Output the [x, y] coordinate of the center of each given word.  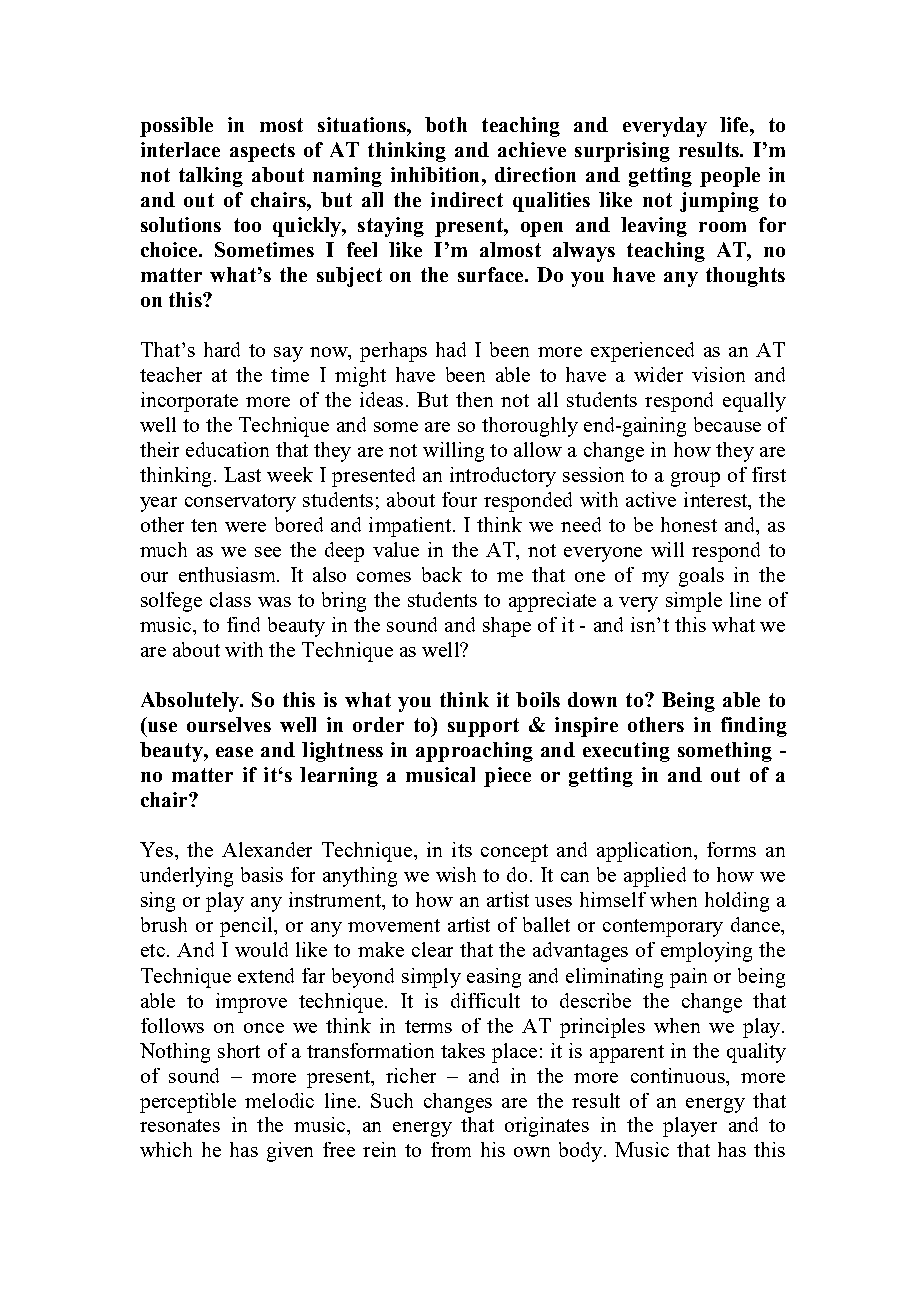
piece [507, 777]
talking [211, 177]
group [695, 479]
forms [731, 849]
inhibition [435, 174]
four [459, 499]
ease [234, 752]
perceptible [188, 1103]
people [730, 177]
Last [242, 474]
